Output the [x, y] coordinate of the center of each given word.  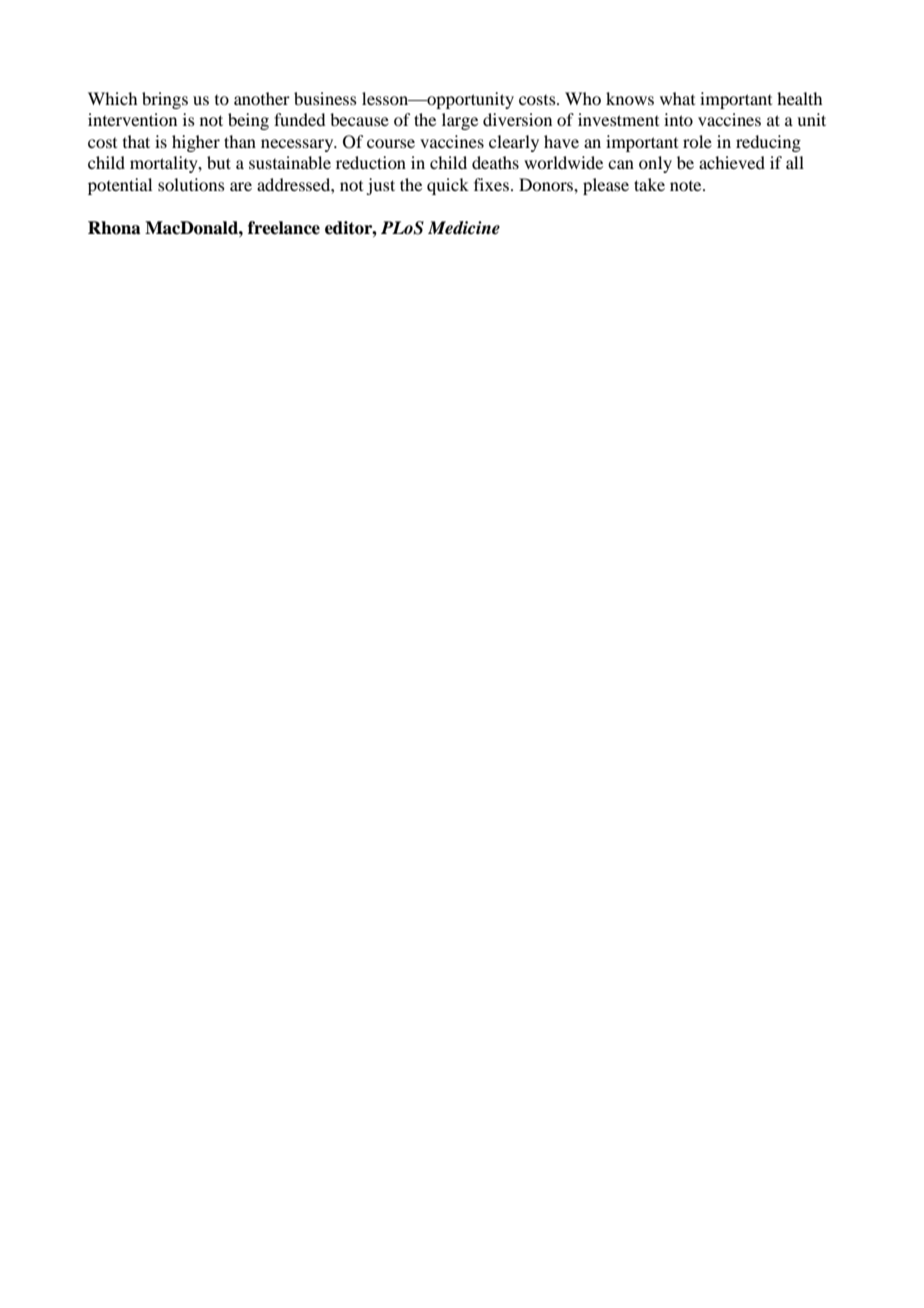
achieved [732, 162]
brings [165, 100]
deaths [495, 162]
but [219, 162]
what [677, 98]
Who [583, 98]
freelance [284, 228]
